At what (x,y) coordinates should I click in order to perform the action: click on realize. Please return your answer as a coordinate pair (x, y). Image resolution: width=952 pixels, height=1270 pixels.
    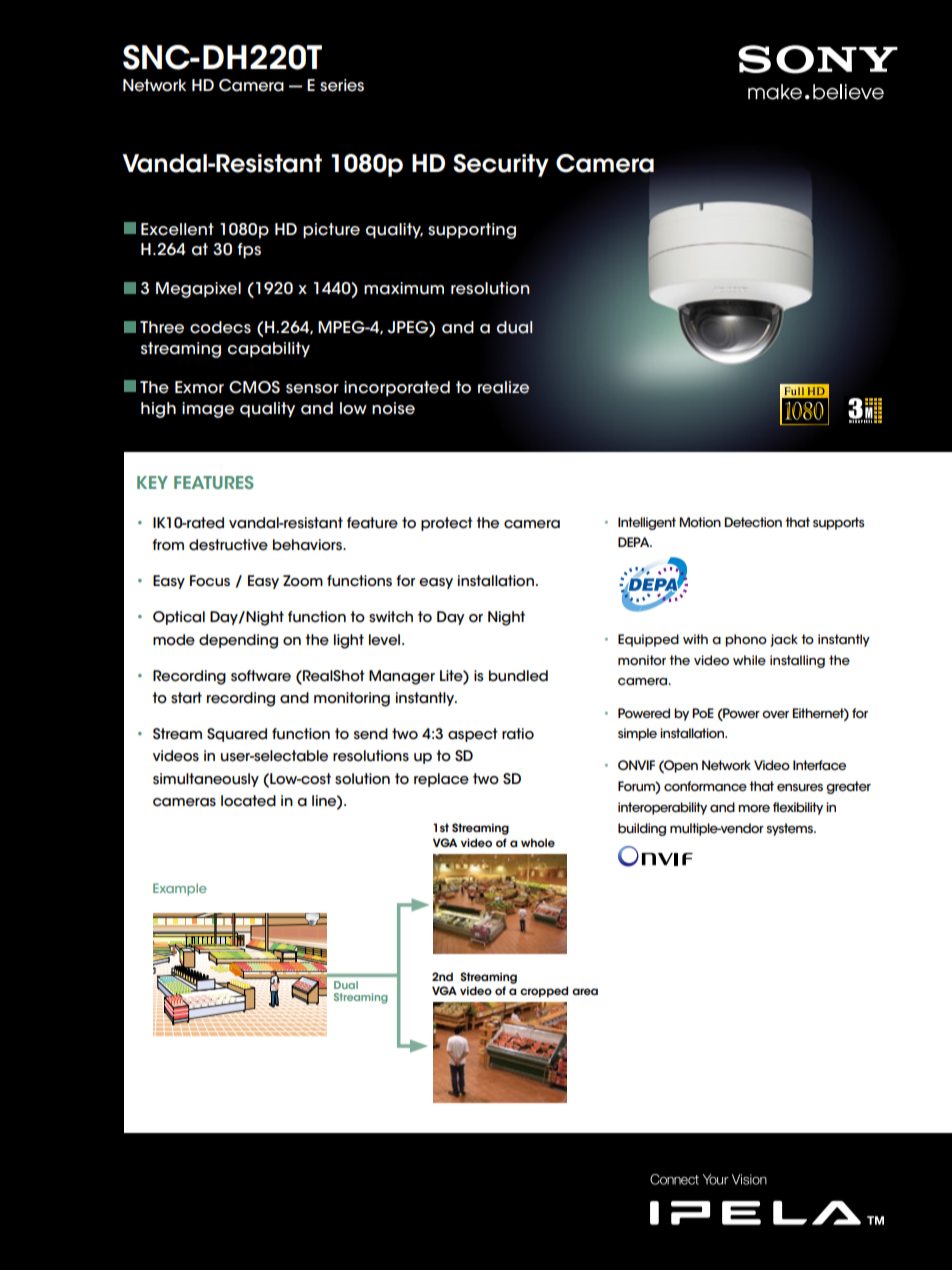
    Looking at the image, I should click on (503, 387).
